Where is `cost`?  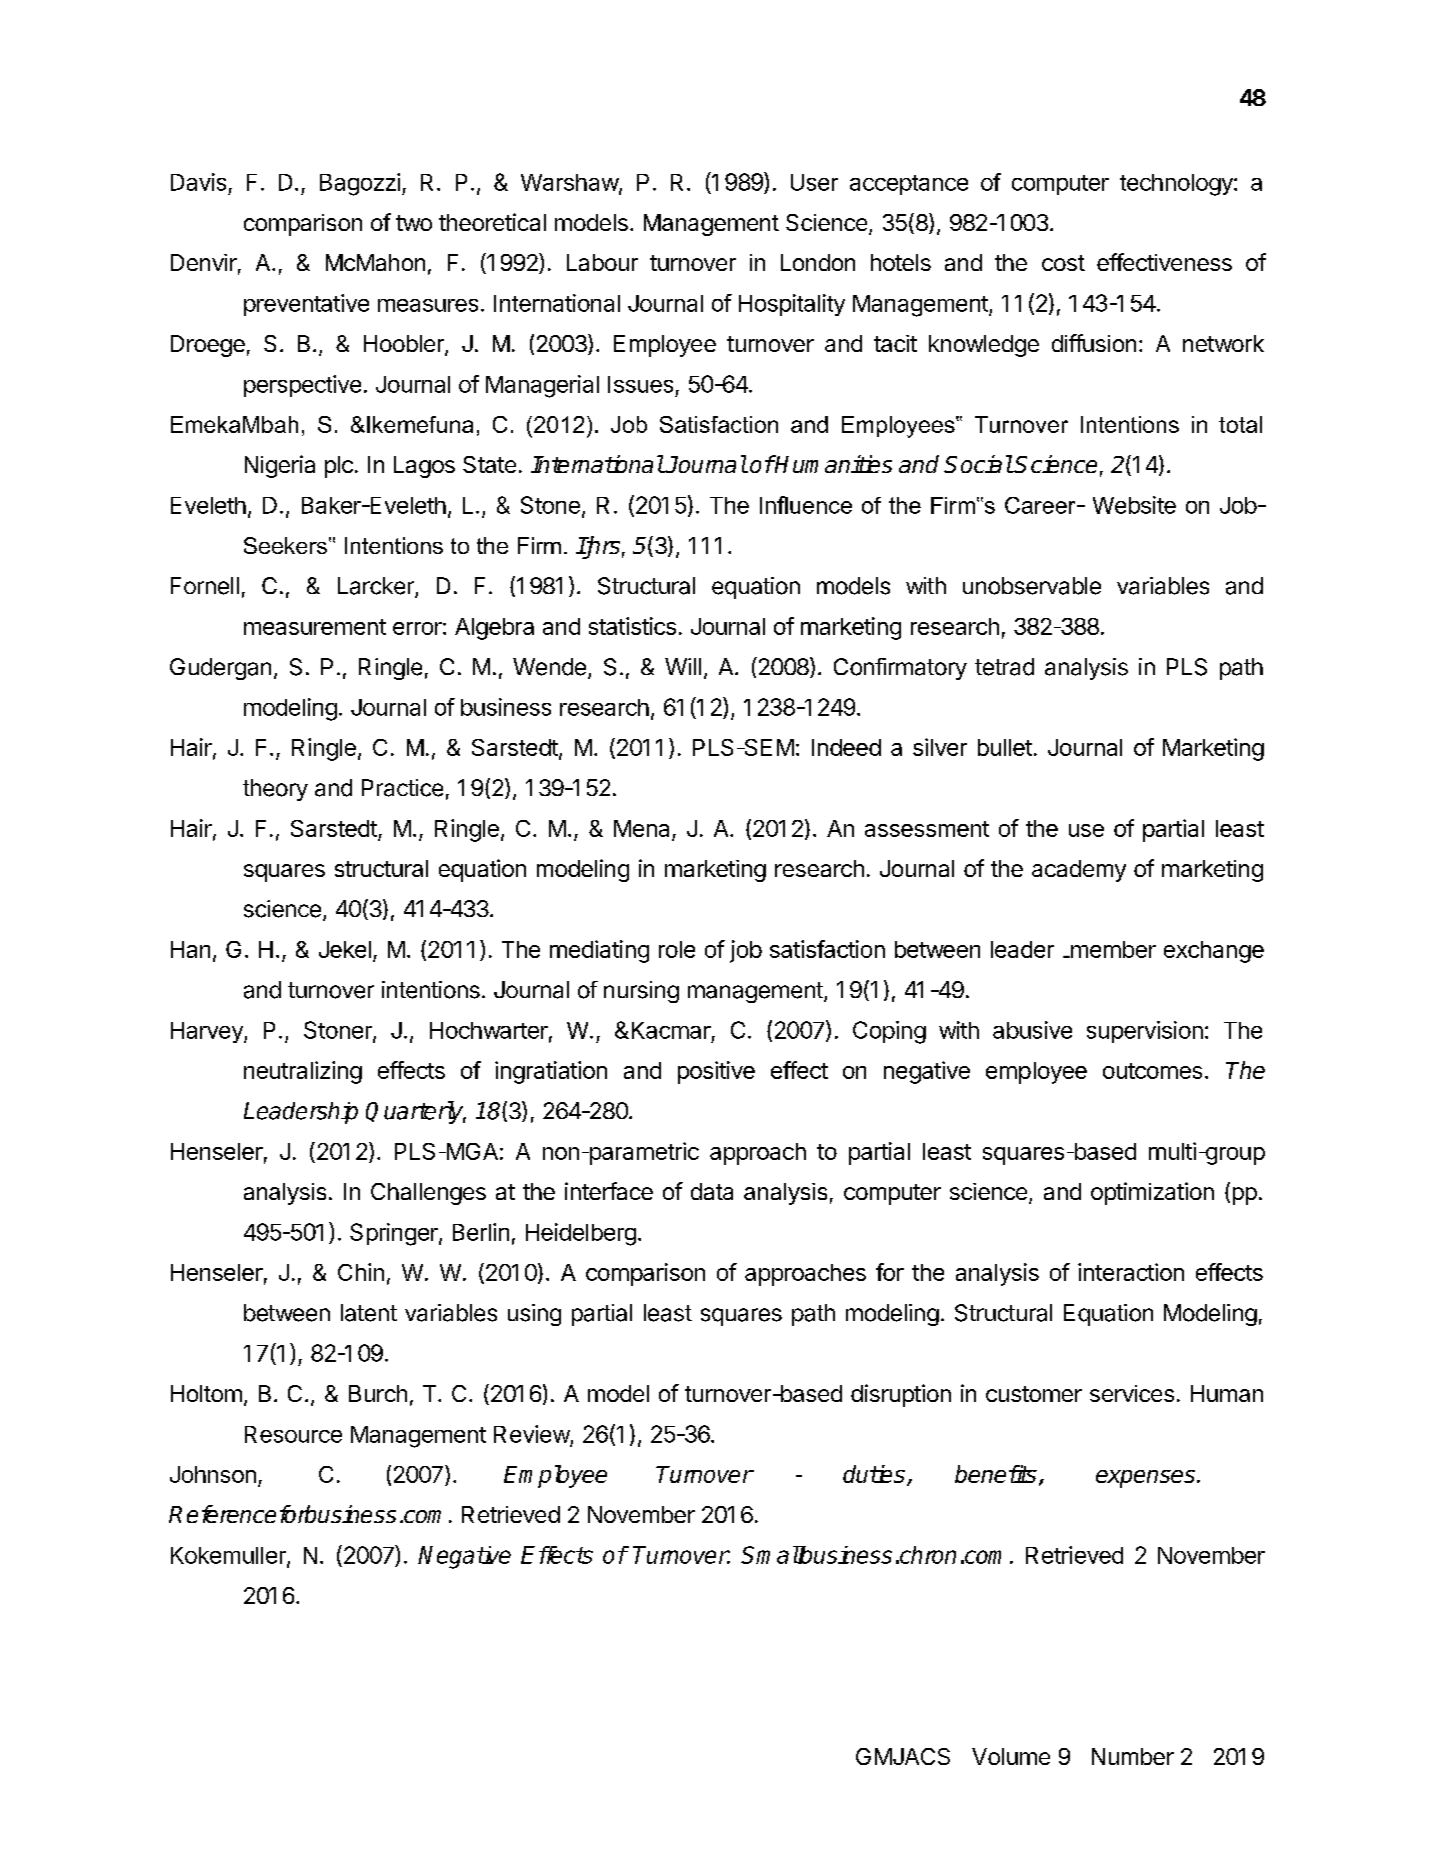 cost is located at coordinates (1063, 263).
